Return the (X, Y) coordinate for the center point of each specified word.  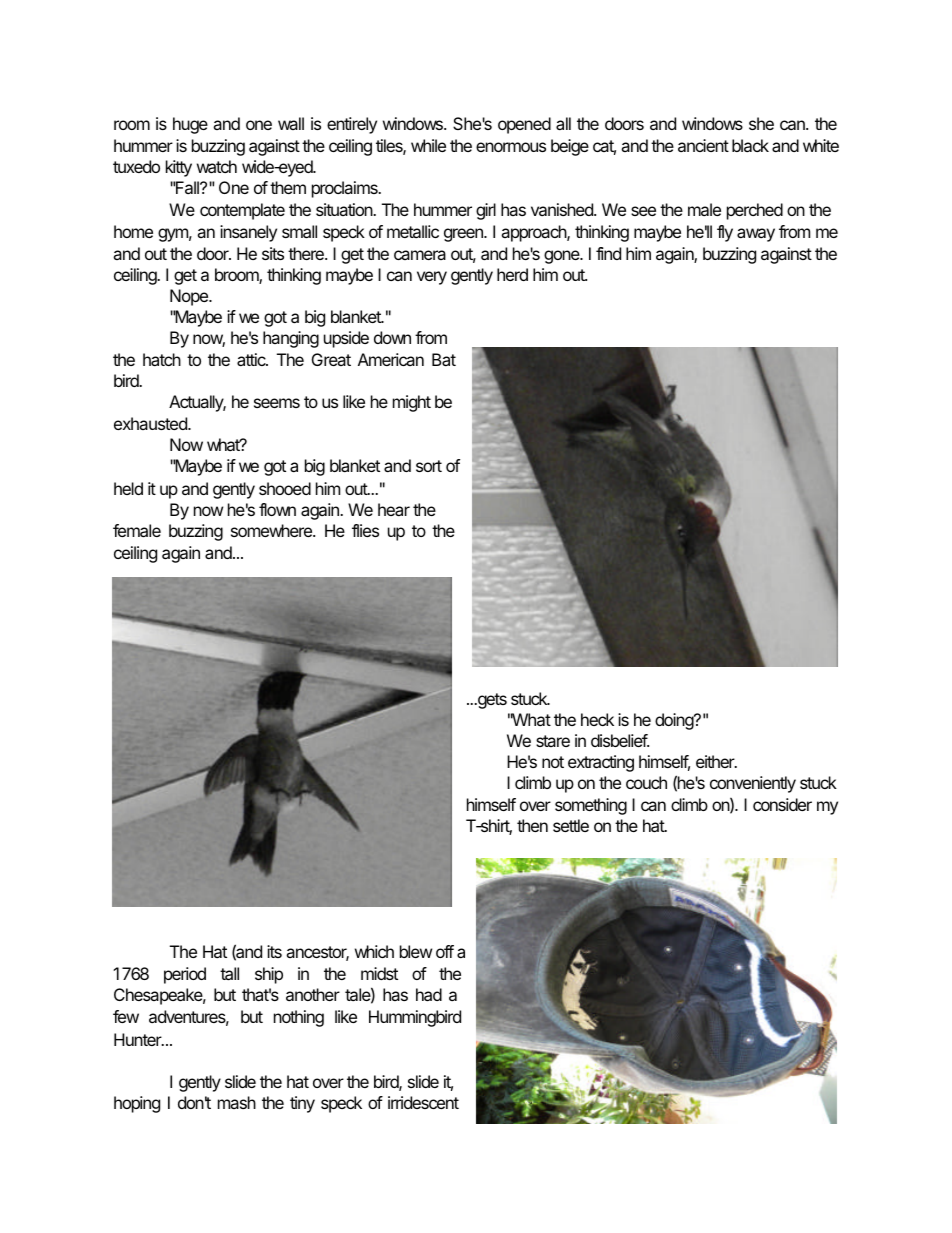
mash (237, 1102)
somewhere (272, 530)
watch (217, 166)
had (429, 994)
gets (491, 701)
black (750, 145)
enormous (511, 147)
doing (675, 721)
